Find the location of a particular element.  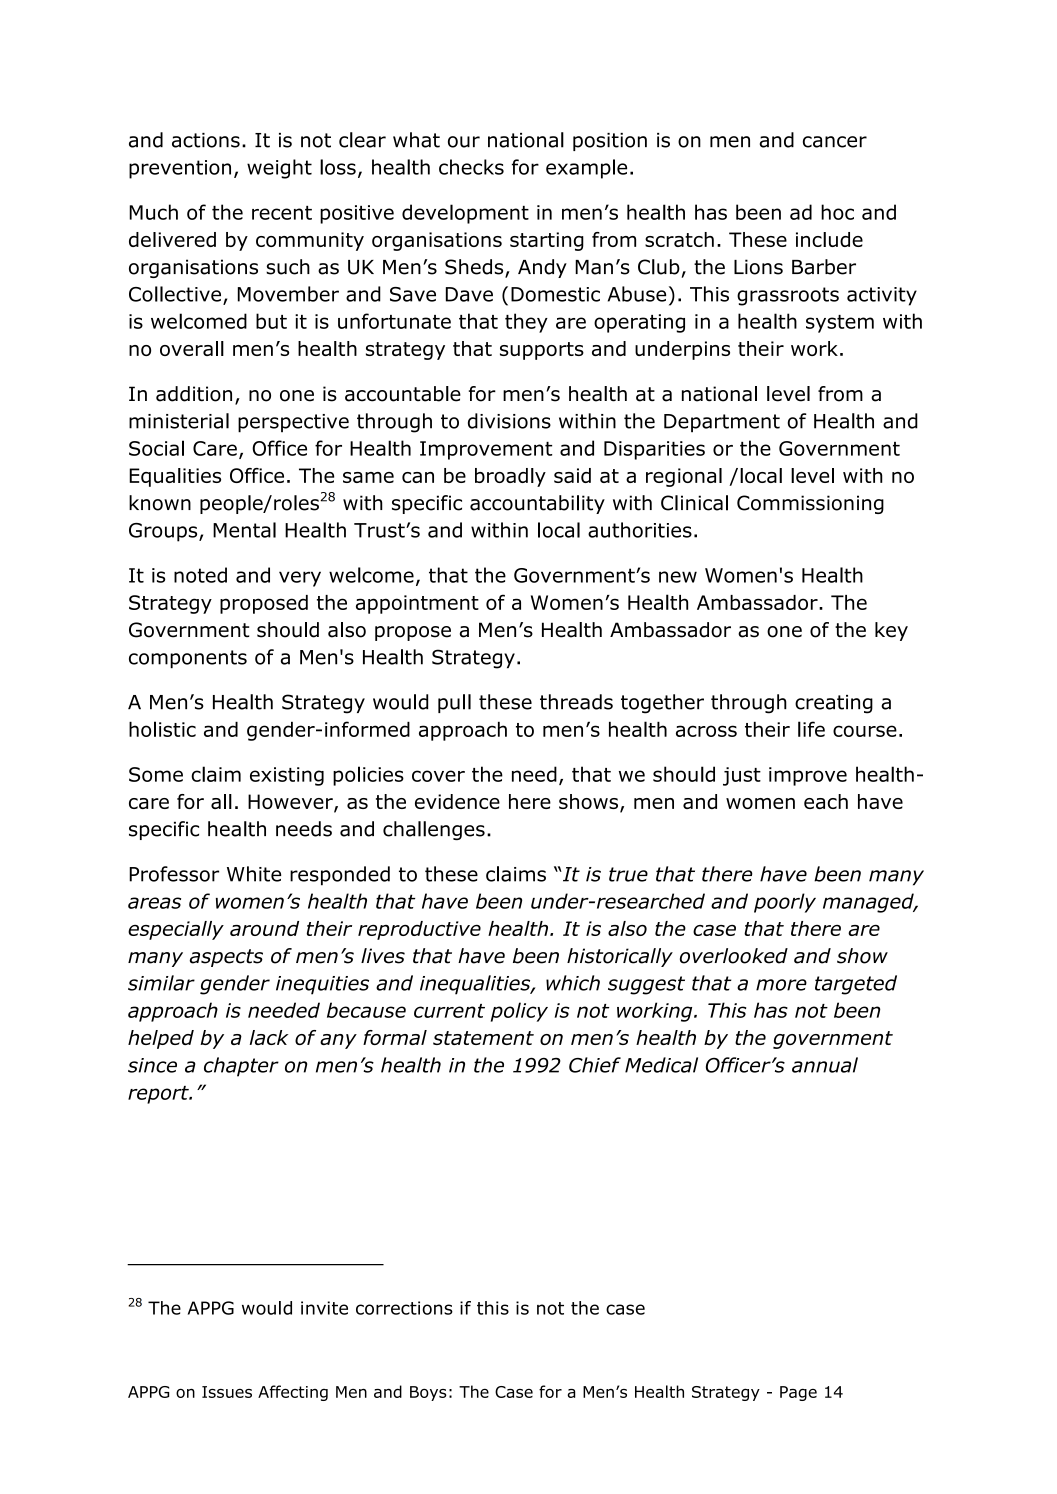

which is located at coordinates (573, 983).
